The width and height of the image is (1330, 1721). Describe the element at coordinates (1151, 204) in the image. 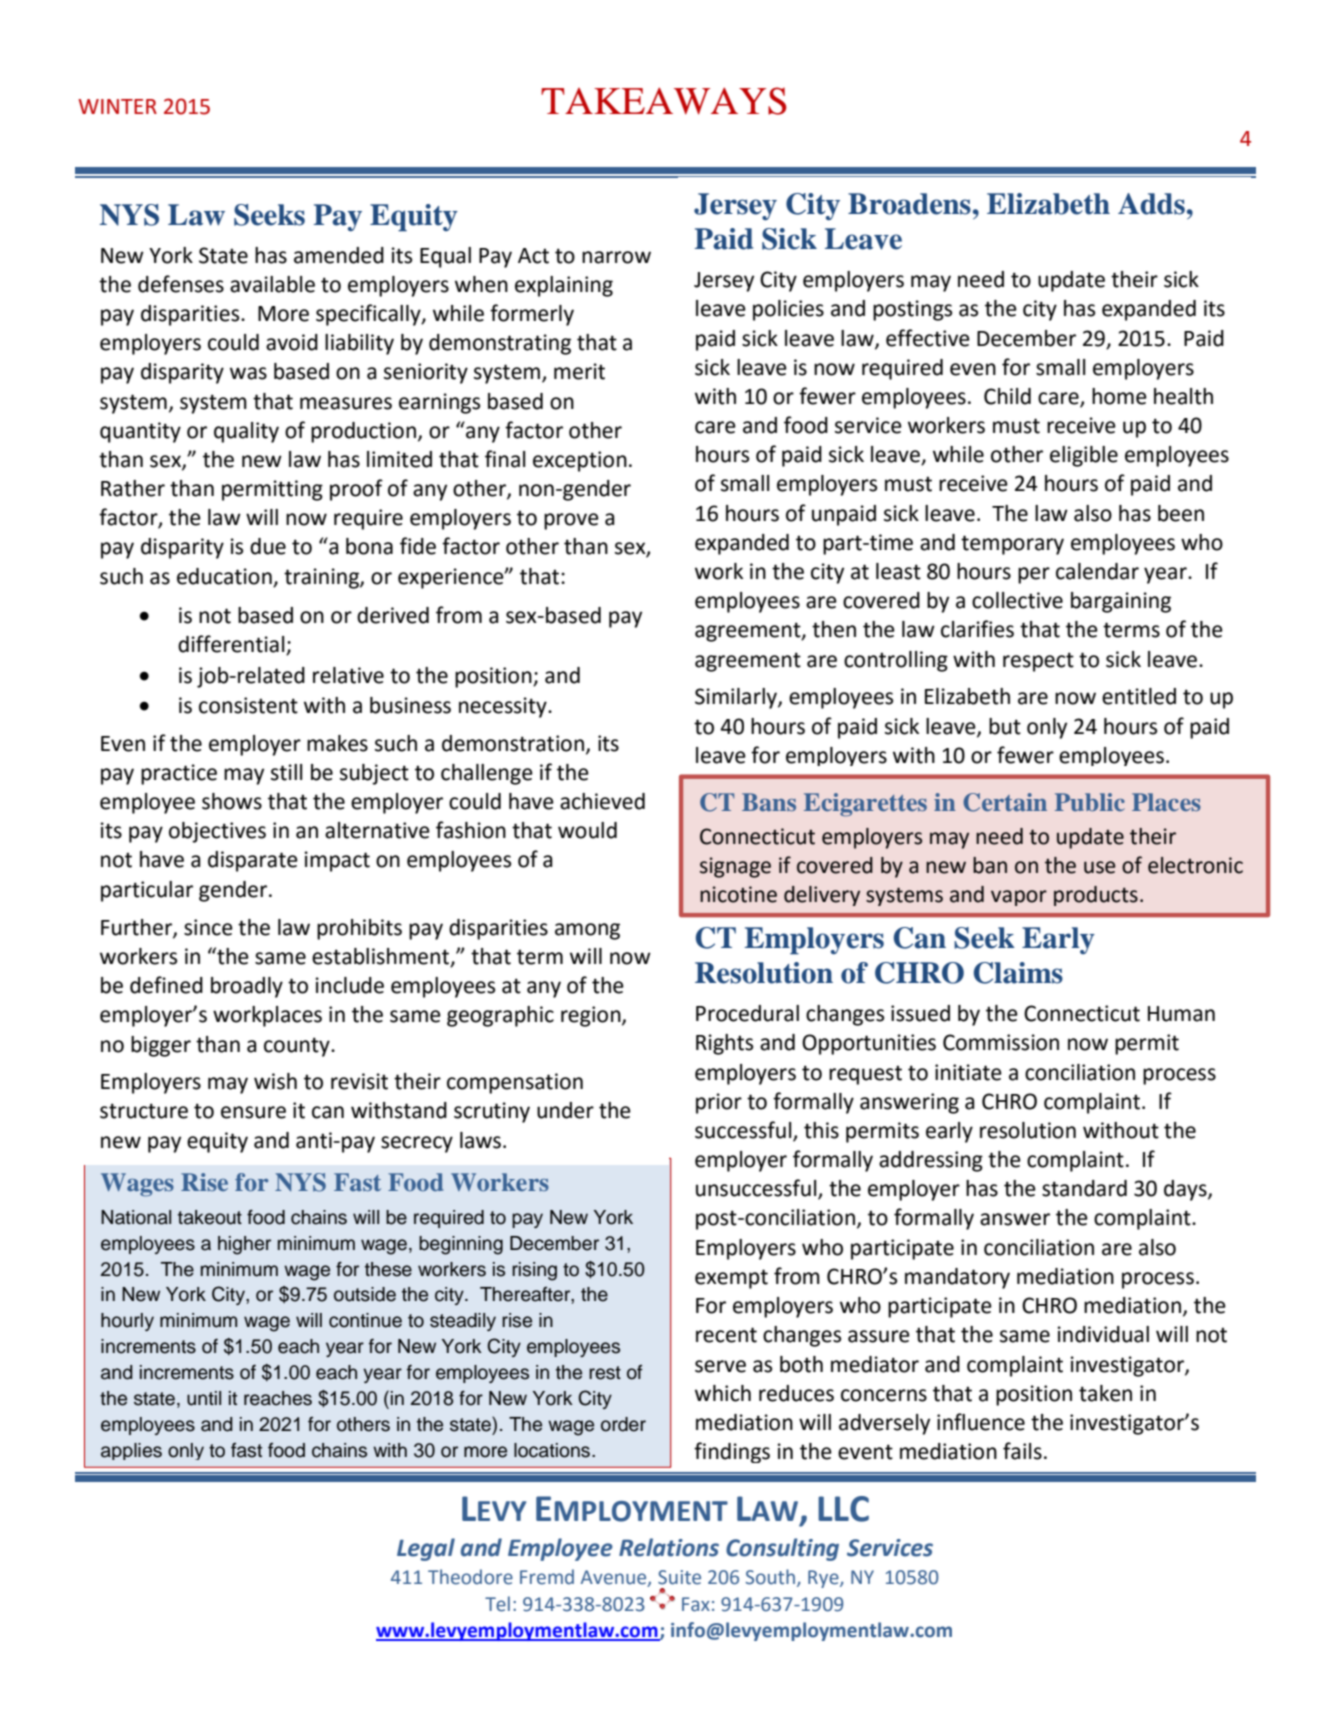

I see `Adds` at that location.
